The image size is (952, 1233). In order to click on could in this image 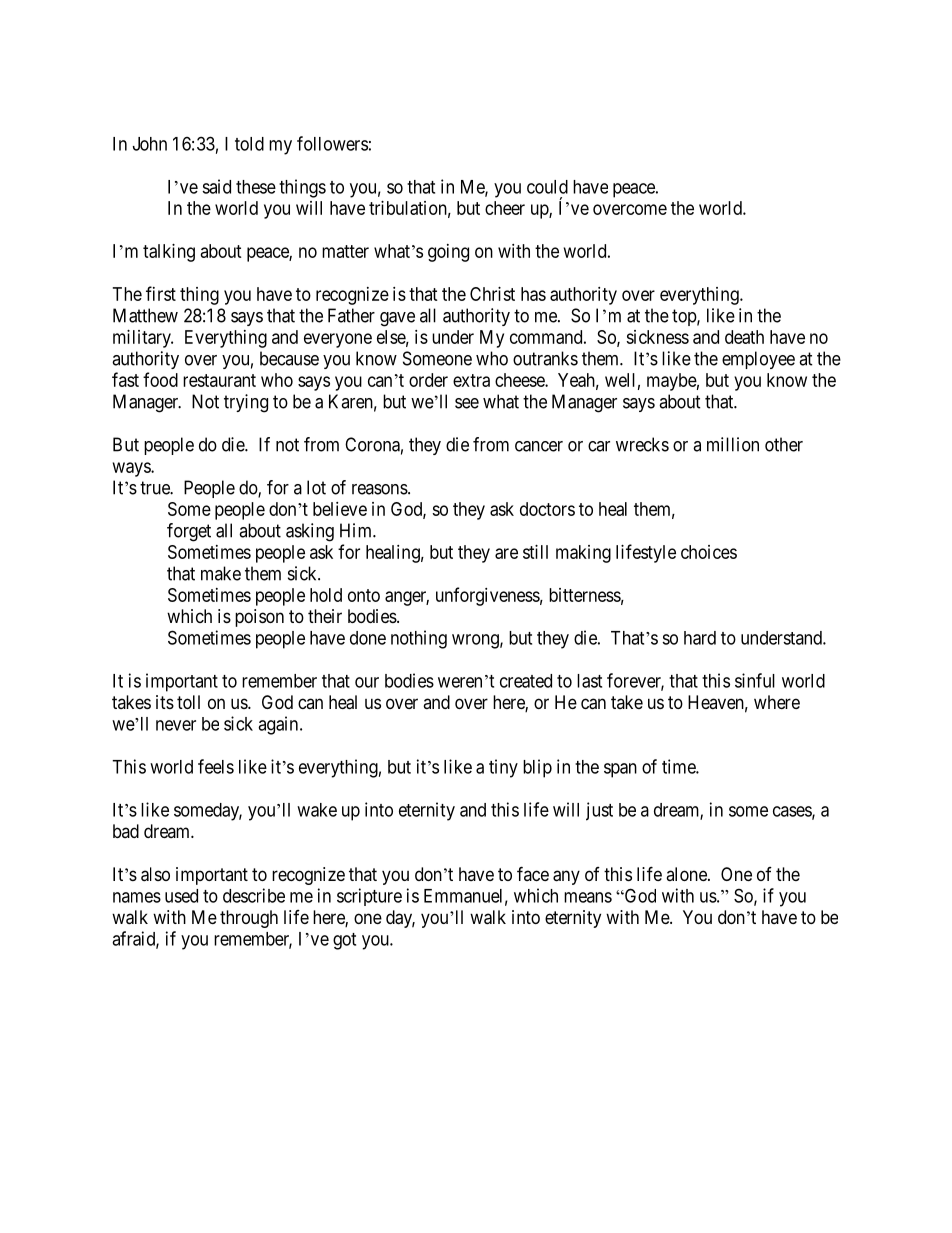, I will do `click(547, 187)`.
